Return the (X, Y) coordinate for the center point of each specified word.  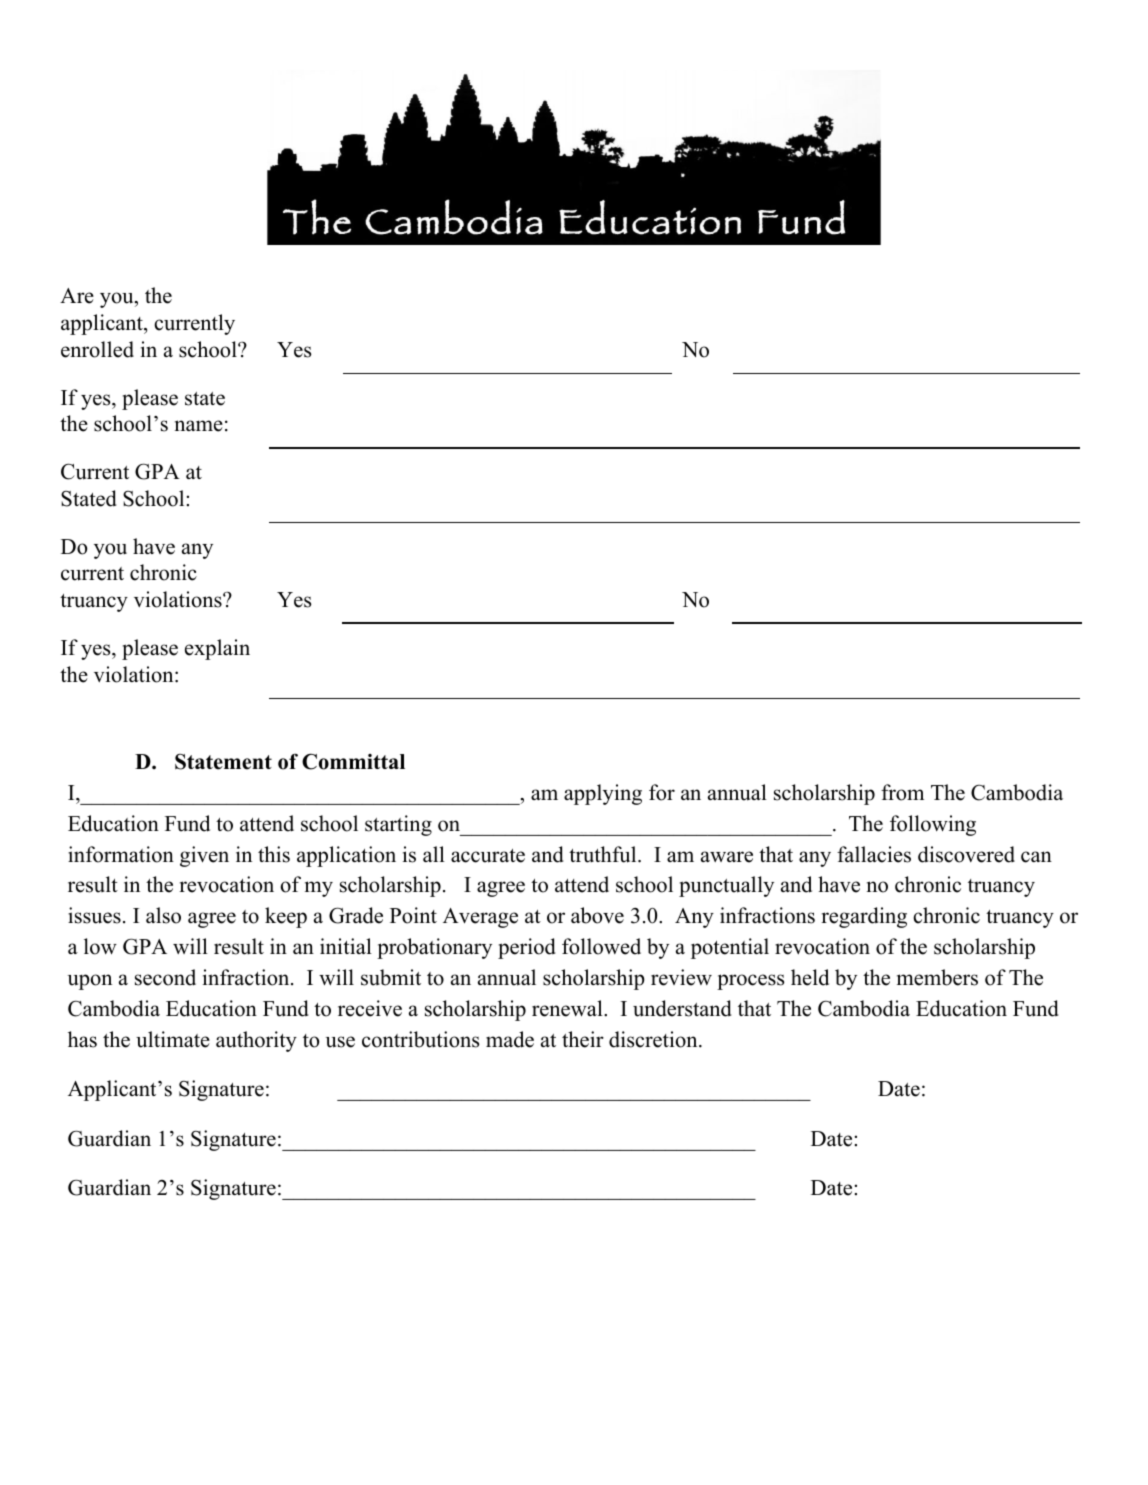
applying (603, 794)
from (902, 792)
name (199, 426)
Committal (353, 761)
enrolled (97, 349)
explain (217, 649)
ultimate (173, 1039)
